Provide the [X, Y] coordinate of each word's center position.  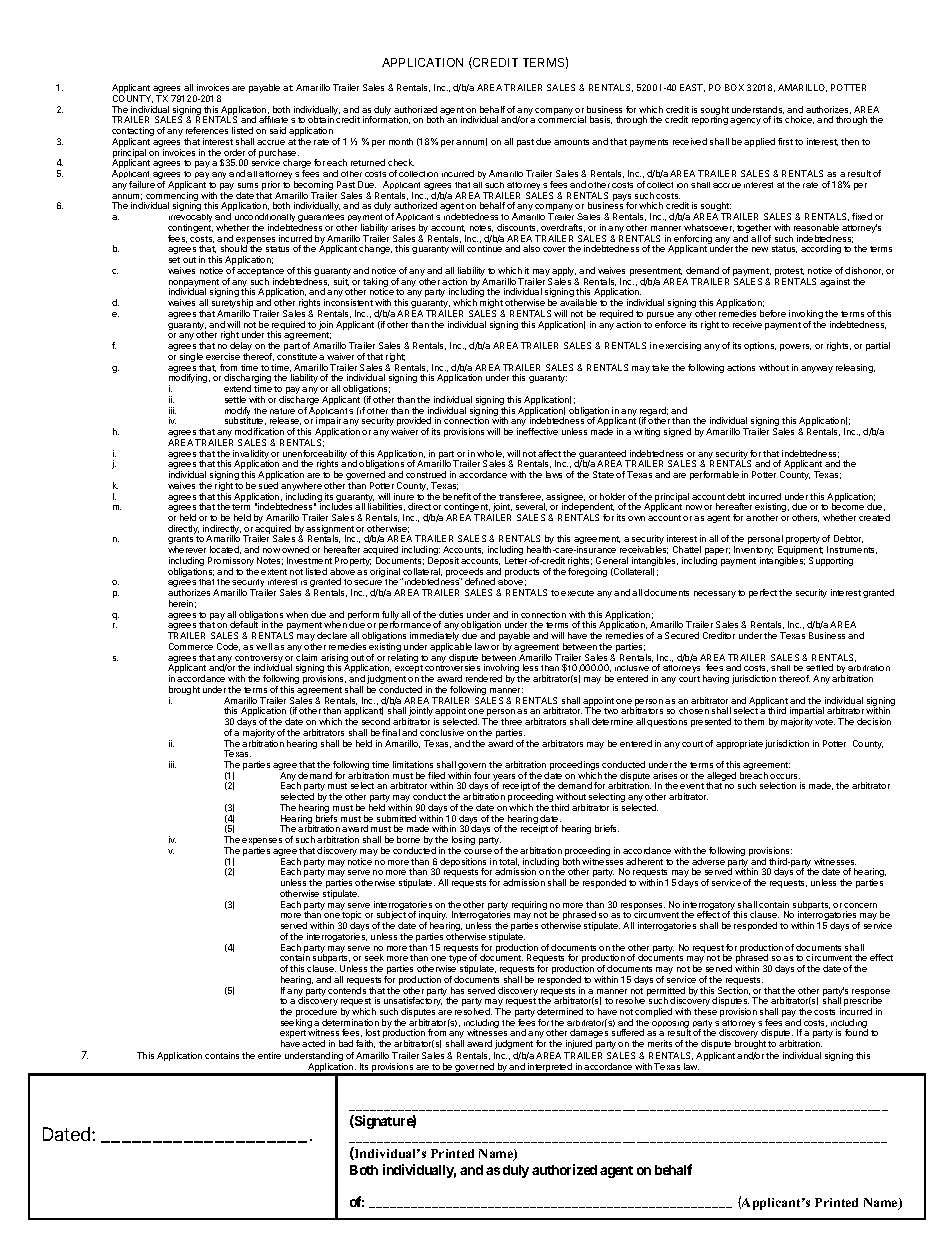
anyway [817, 369]
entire [269, 1055]
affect [549, 453]
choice [799, 120]
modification [259, 431]
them [754, 721]
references [207, 130]
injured [579, 1044]
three [511, 721]
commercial [562, 119]
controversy [259, 660]
